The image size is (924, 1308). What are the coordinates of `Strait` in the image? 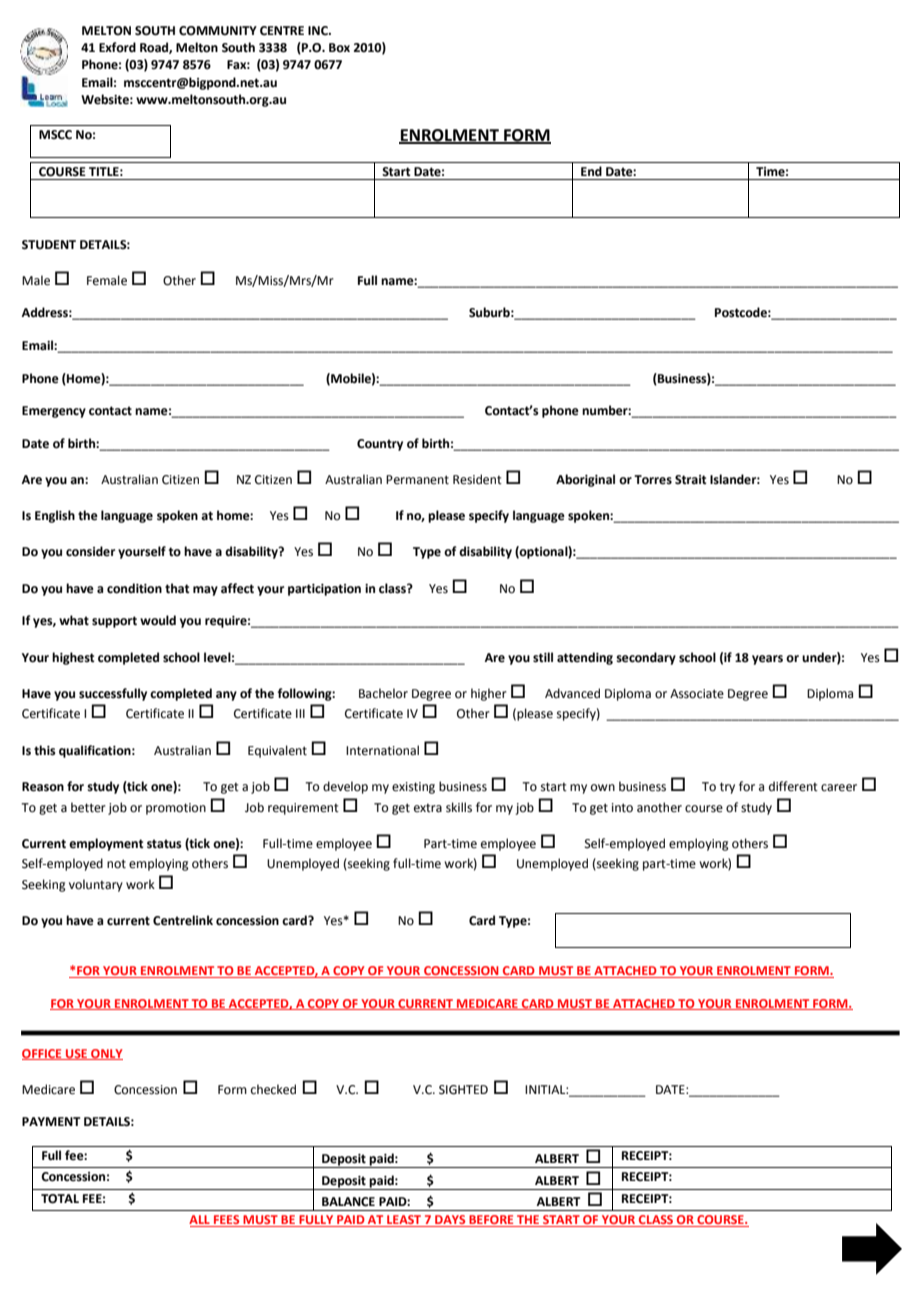 It's located at (691, 480).
